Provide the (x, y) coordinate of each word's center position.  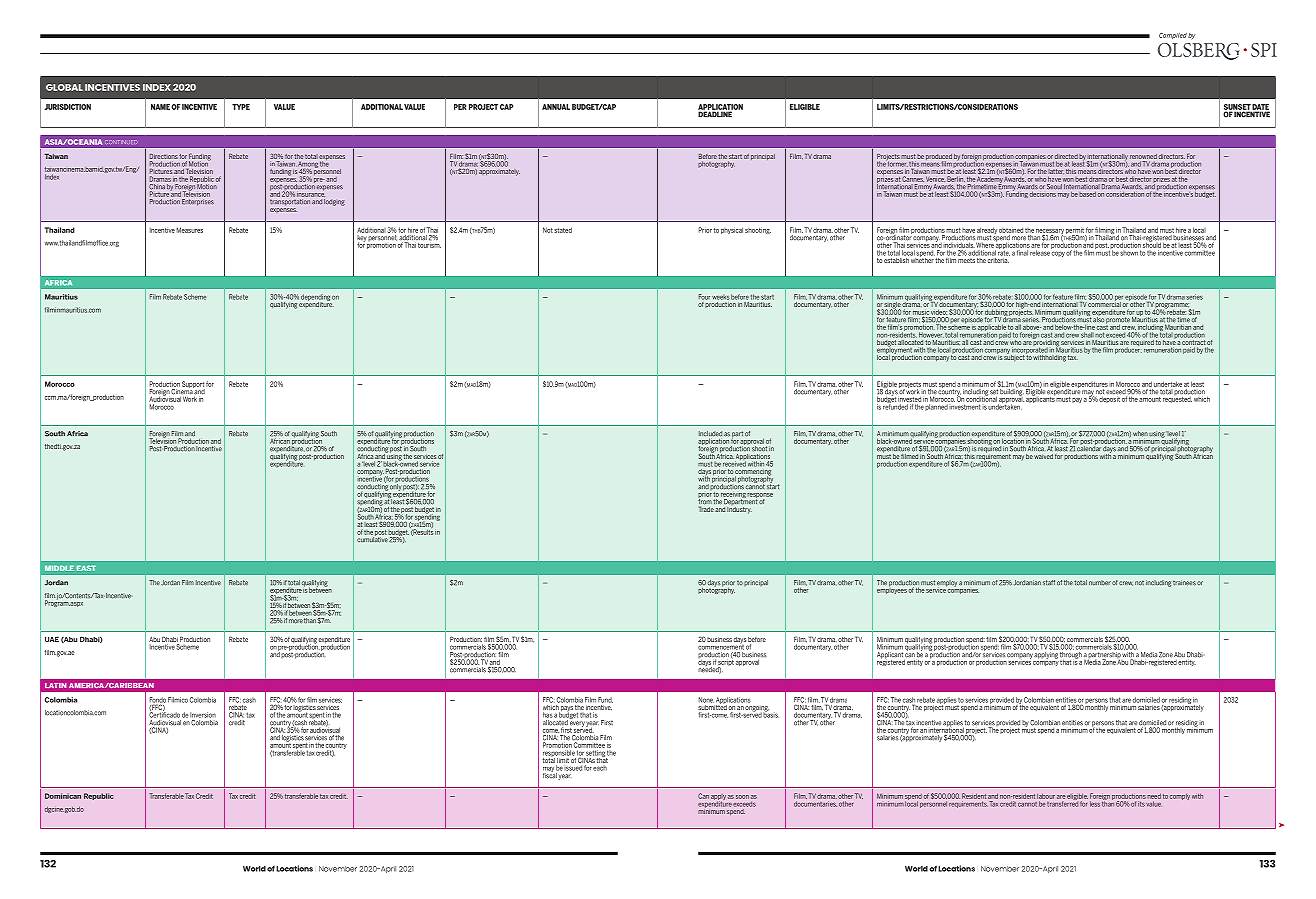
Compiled (1173, 36)
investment (965, 407)
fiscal (550, 774)
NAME (160, 107)
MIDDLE (59, 568)
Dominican (63, 796)
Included (710, 435)
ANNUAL (556, 107)
